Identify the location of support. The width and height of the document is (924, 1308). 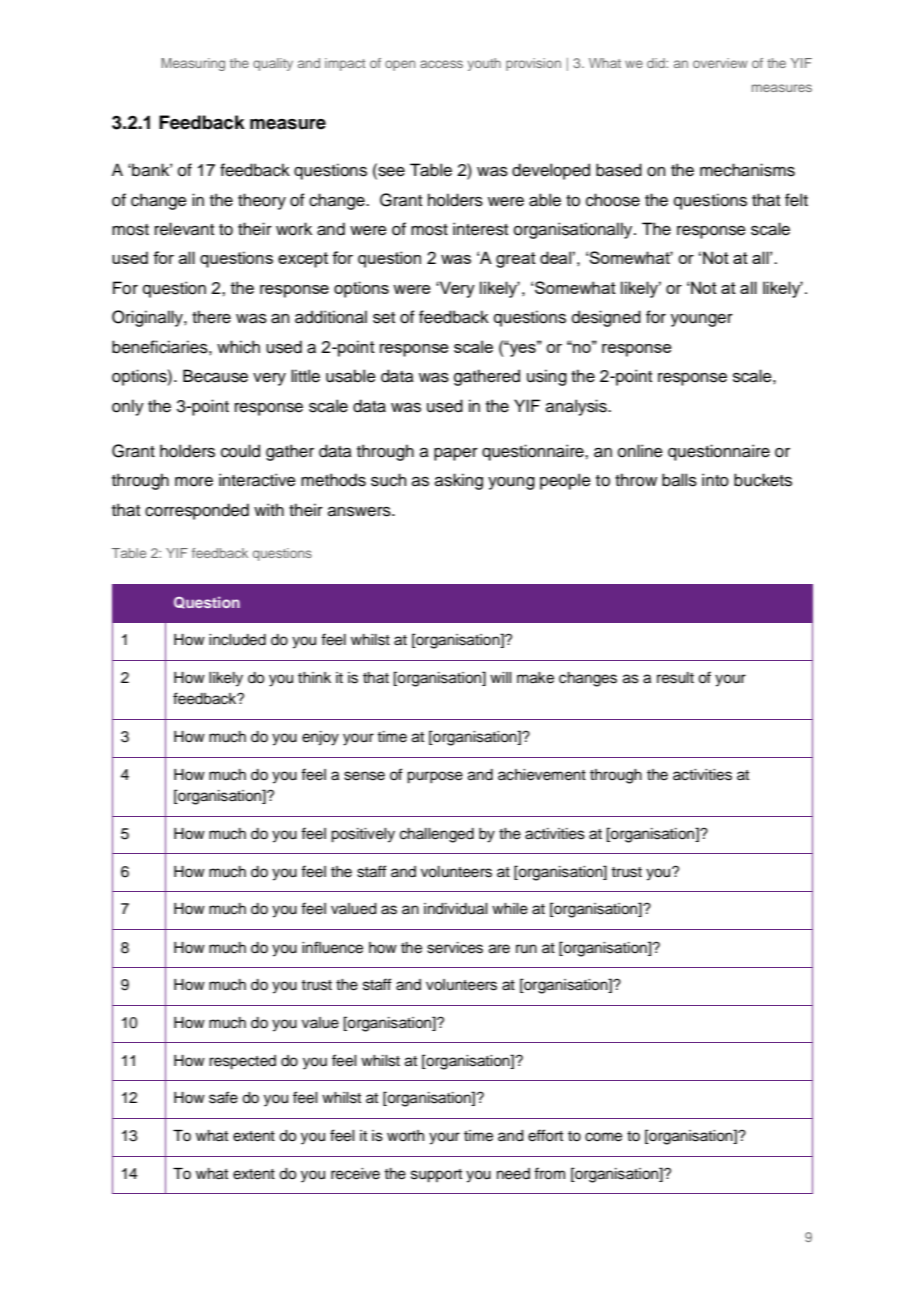
(436, 1176).
